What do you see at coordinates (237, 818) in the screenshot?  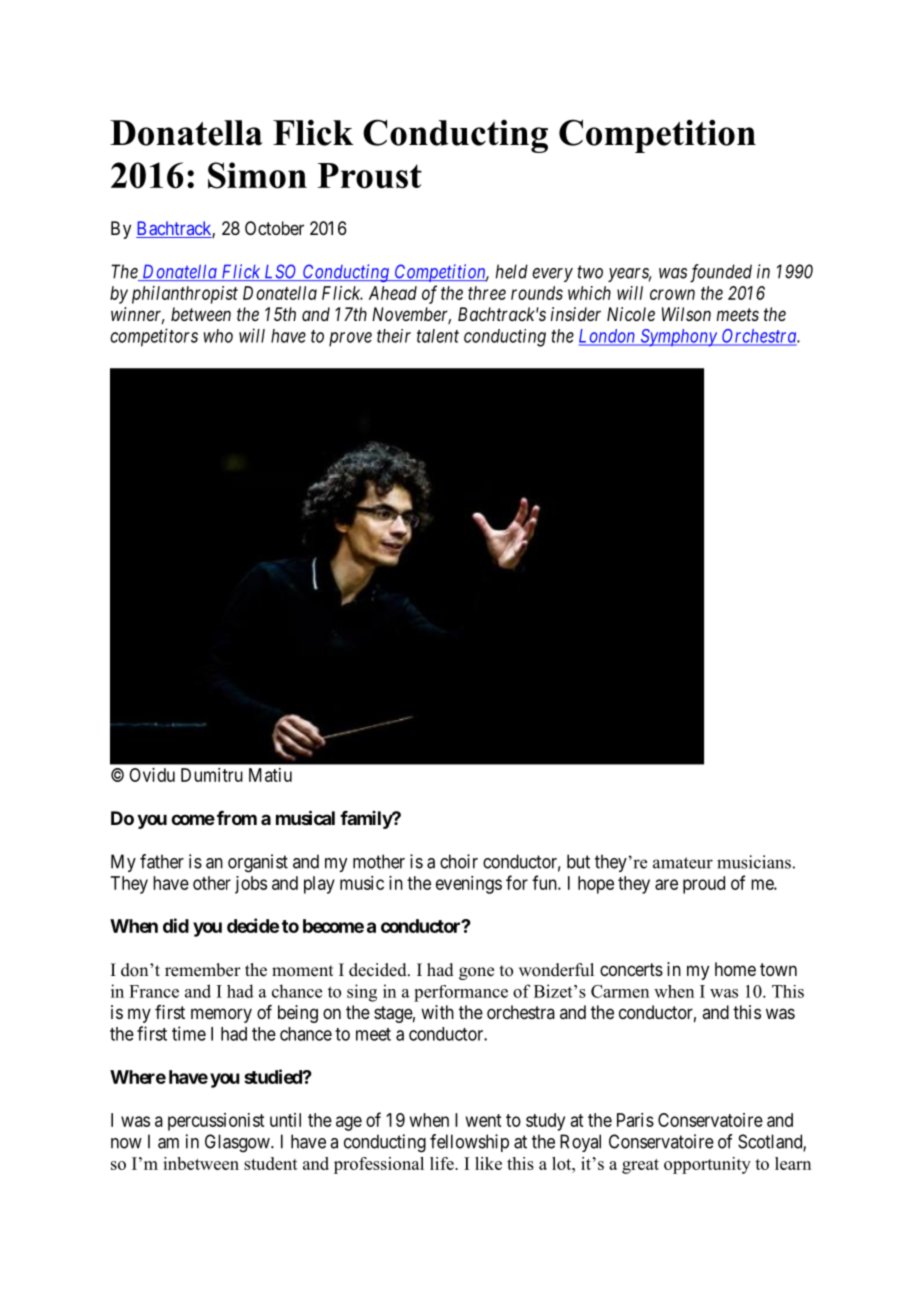 I see `from` at bounding box center [237, 818].
